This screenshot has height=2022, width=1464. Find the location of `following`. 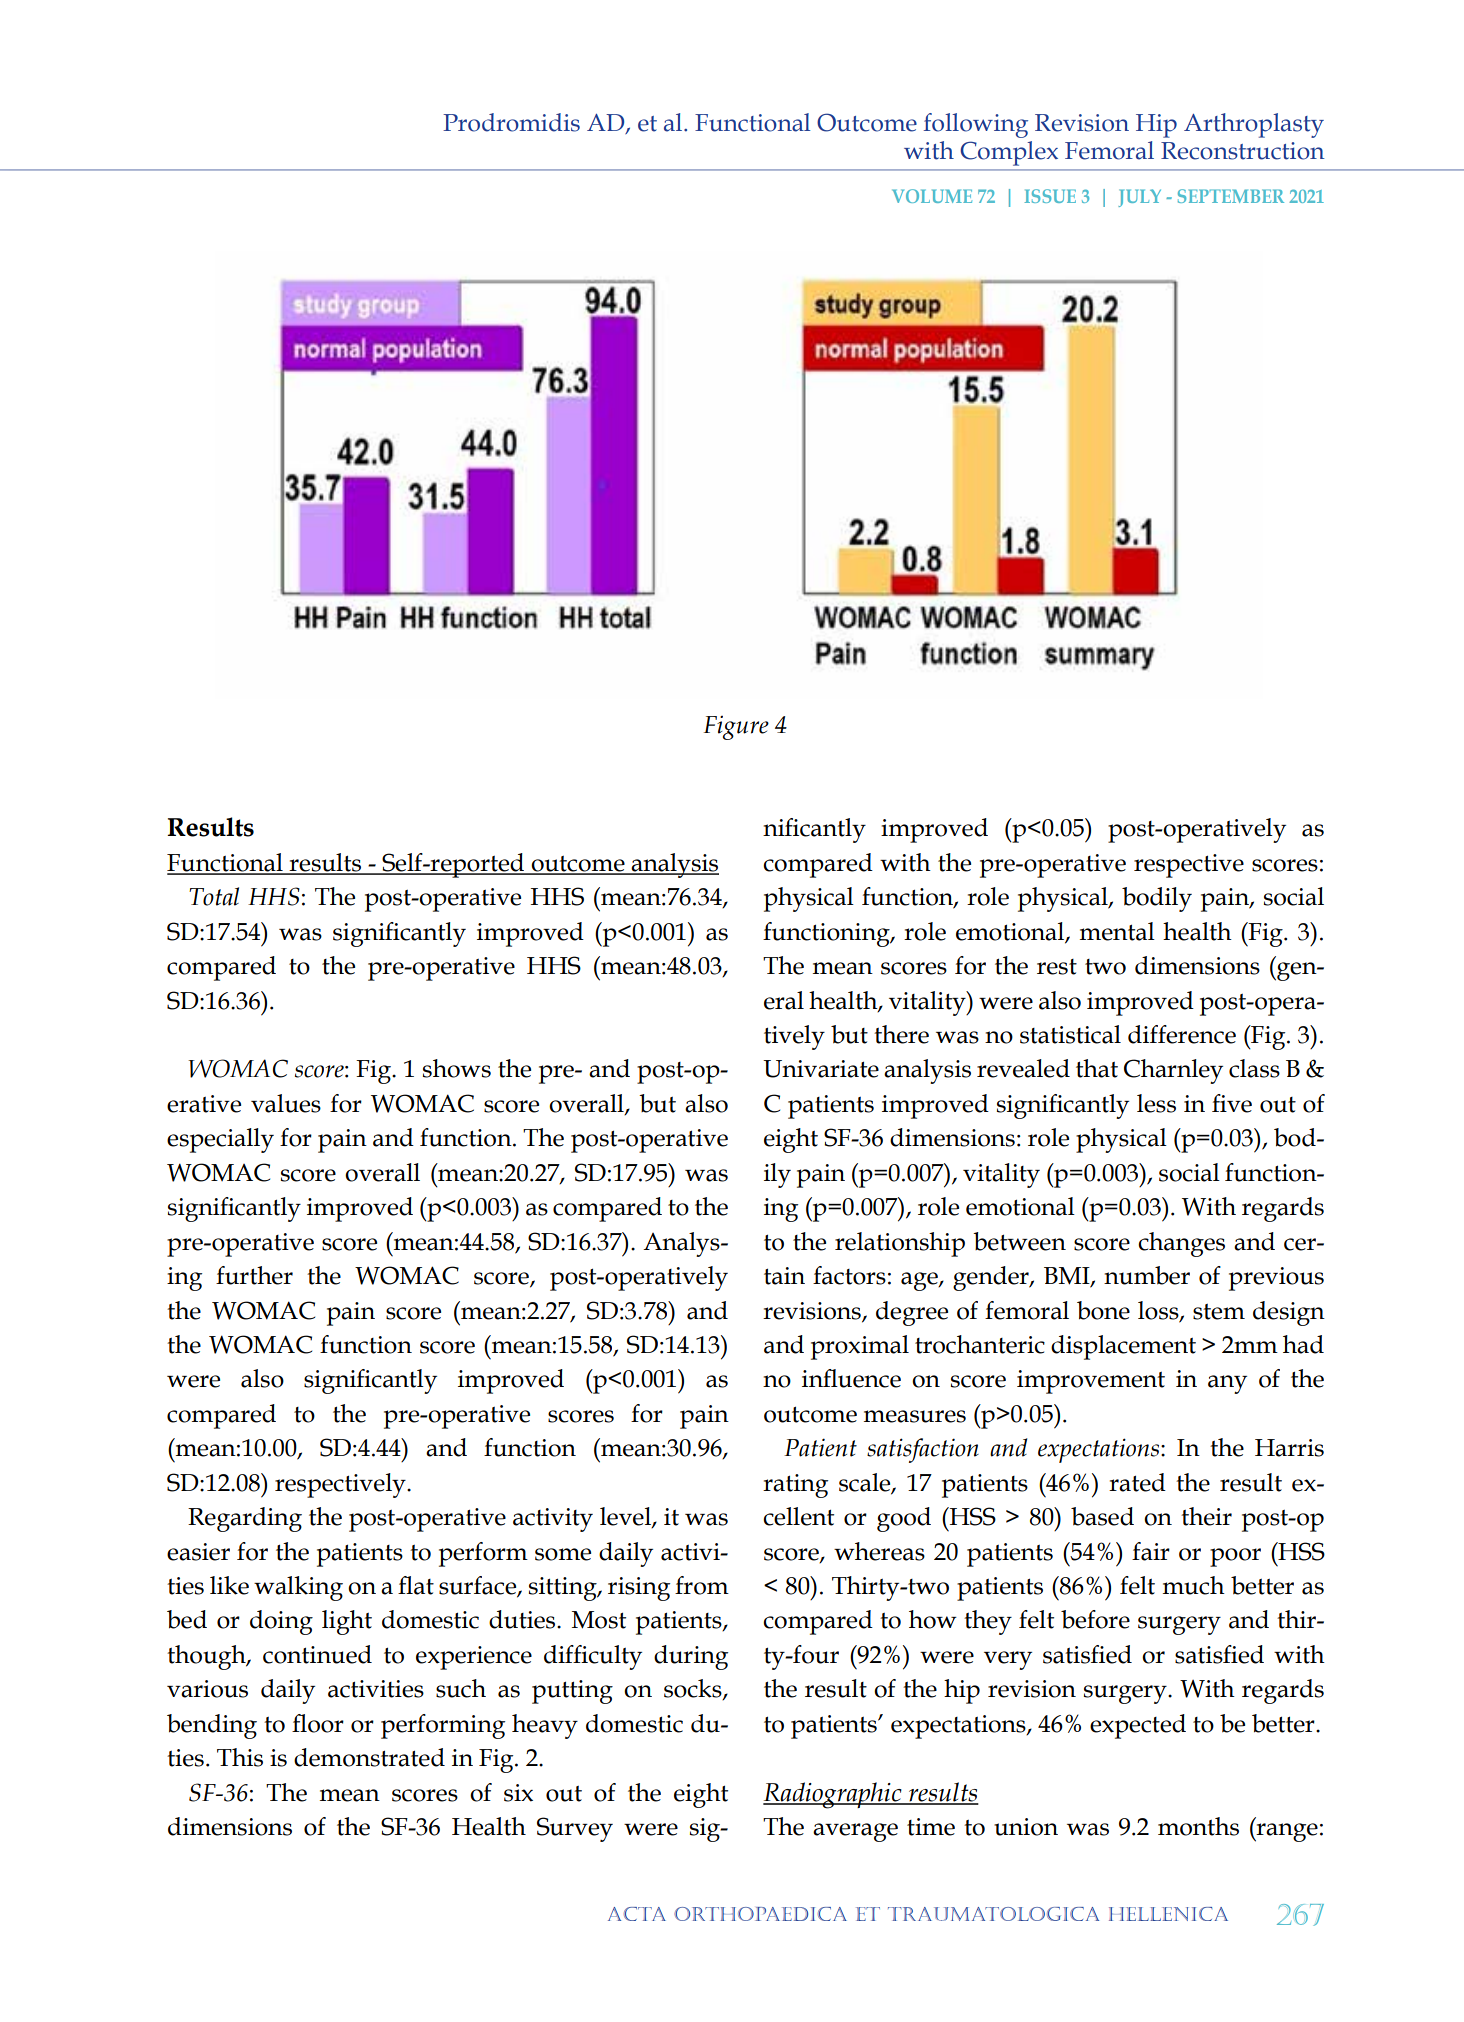

following is located at coordinates (975, 125).
